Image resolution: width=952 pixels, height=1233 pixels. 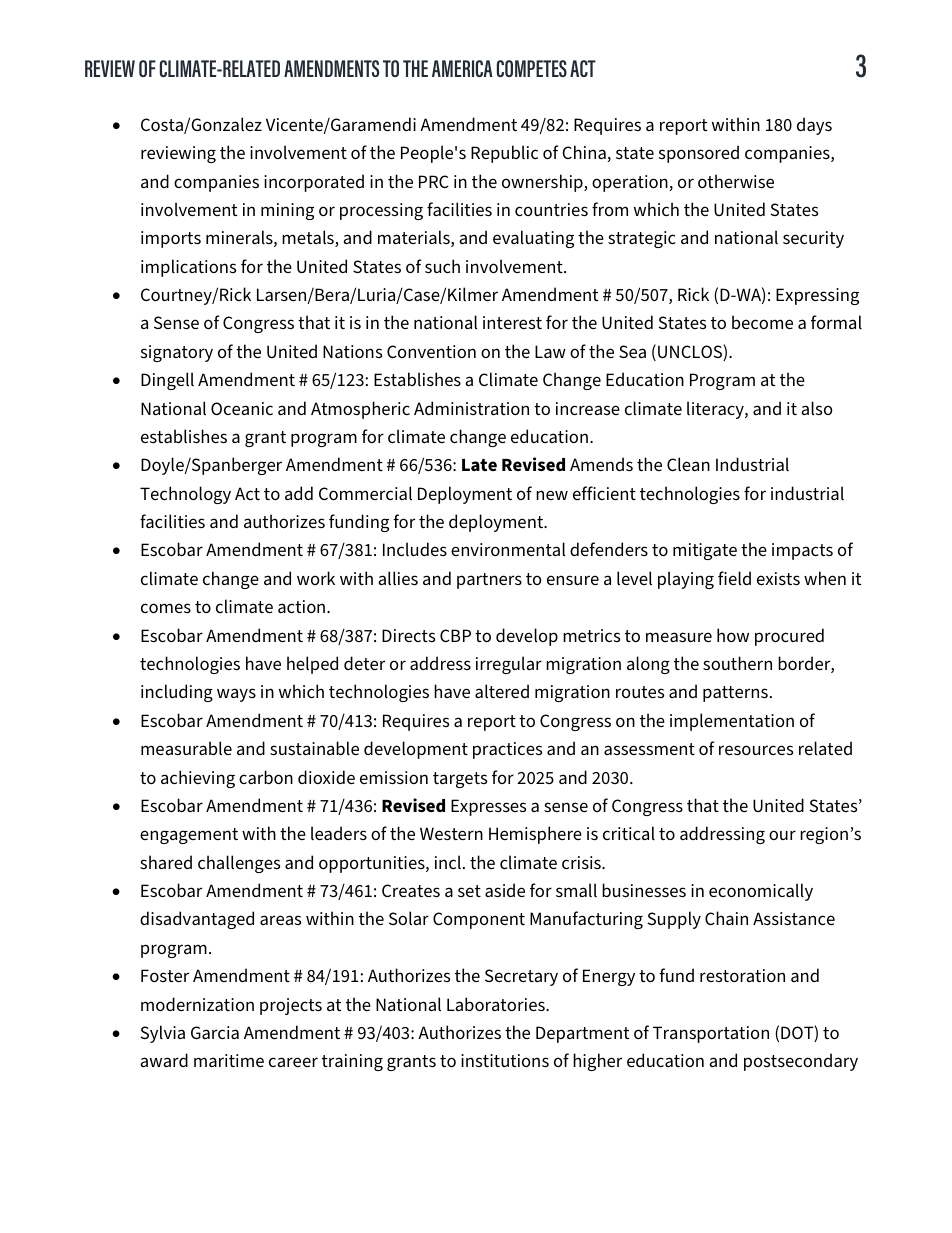 What do you see at coordinates (314, 183) in the image?
I see `incorporated` at bounding box center [314, 183].
